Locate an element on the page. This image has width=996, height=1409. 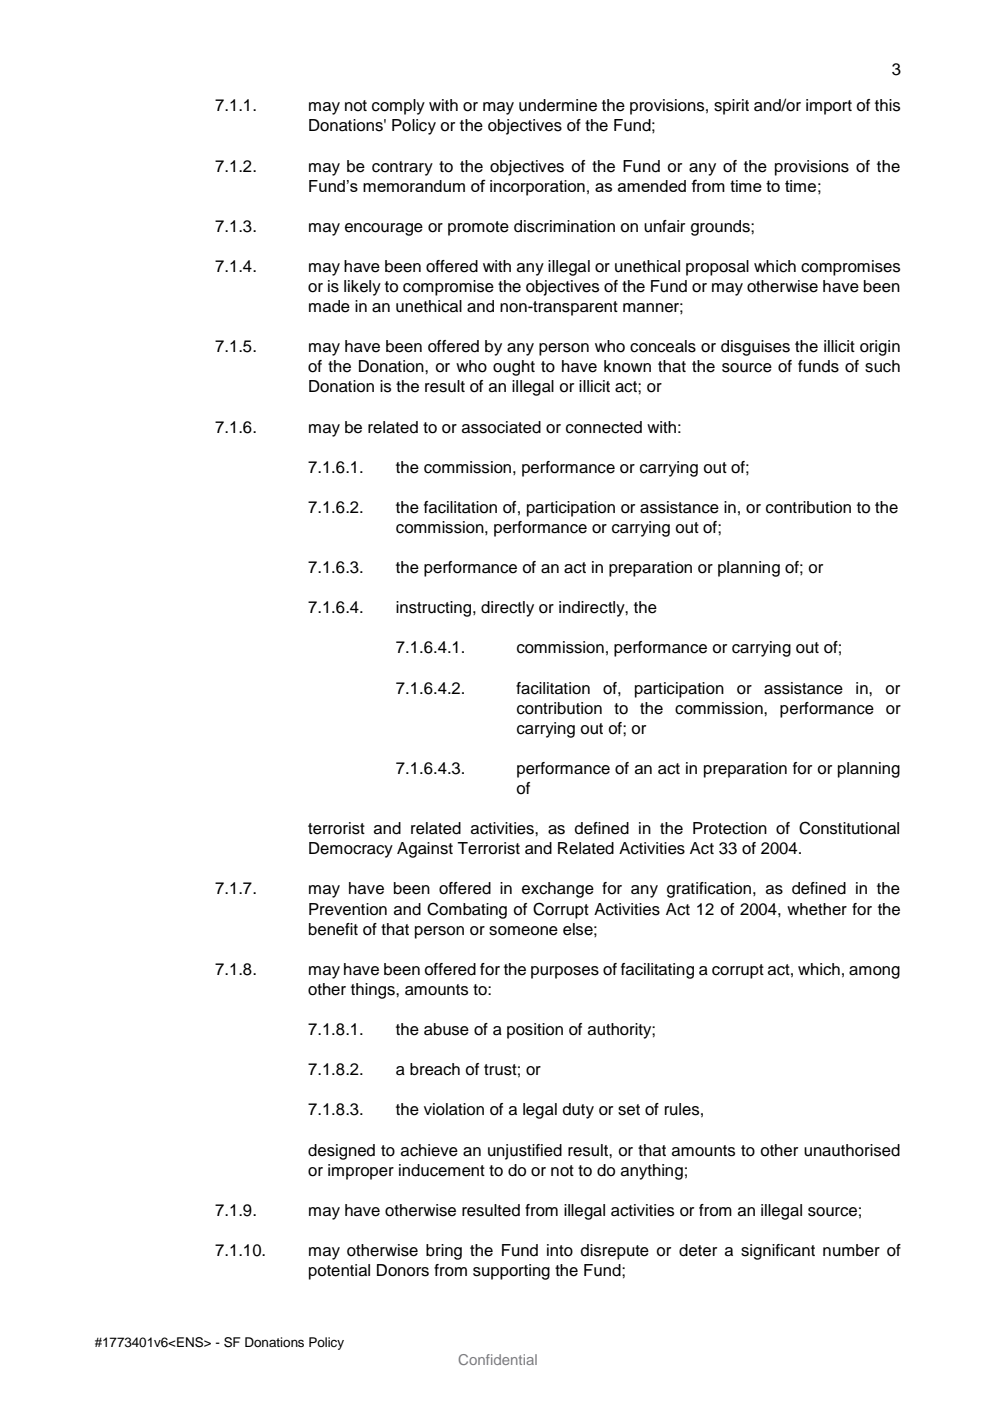
connected is located at coordinates (604, 427).
